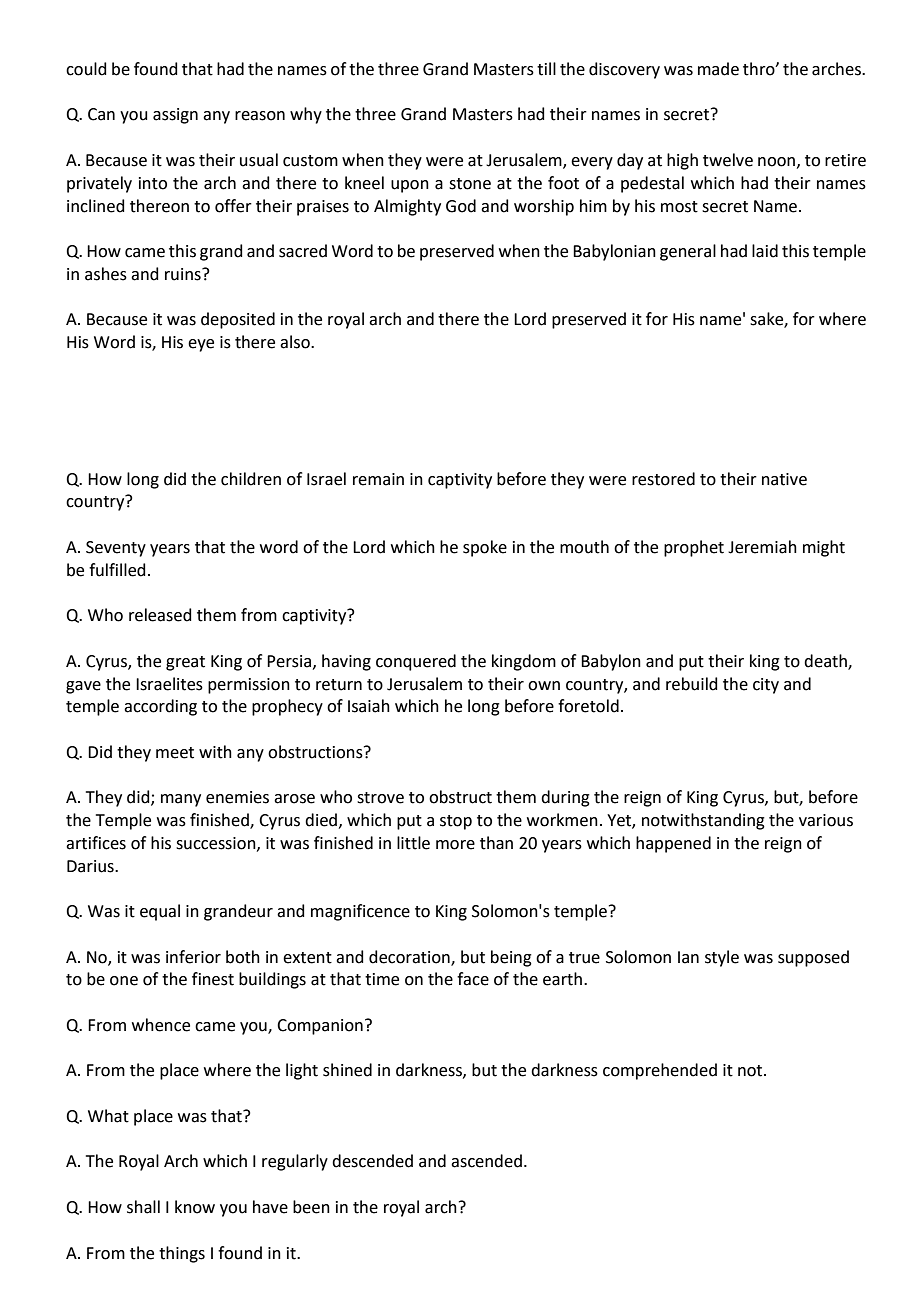 The width and height of the screenshot is (924, 1308). I want to click on city, so click(766, 686).
